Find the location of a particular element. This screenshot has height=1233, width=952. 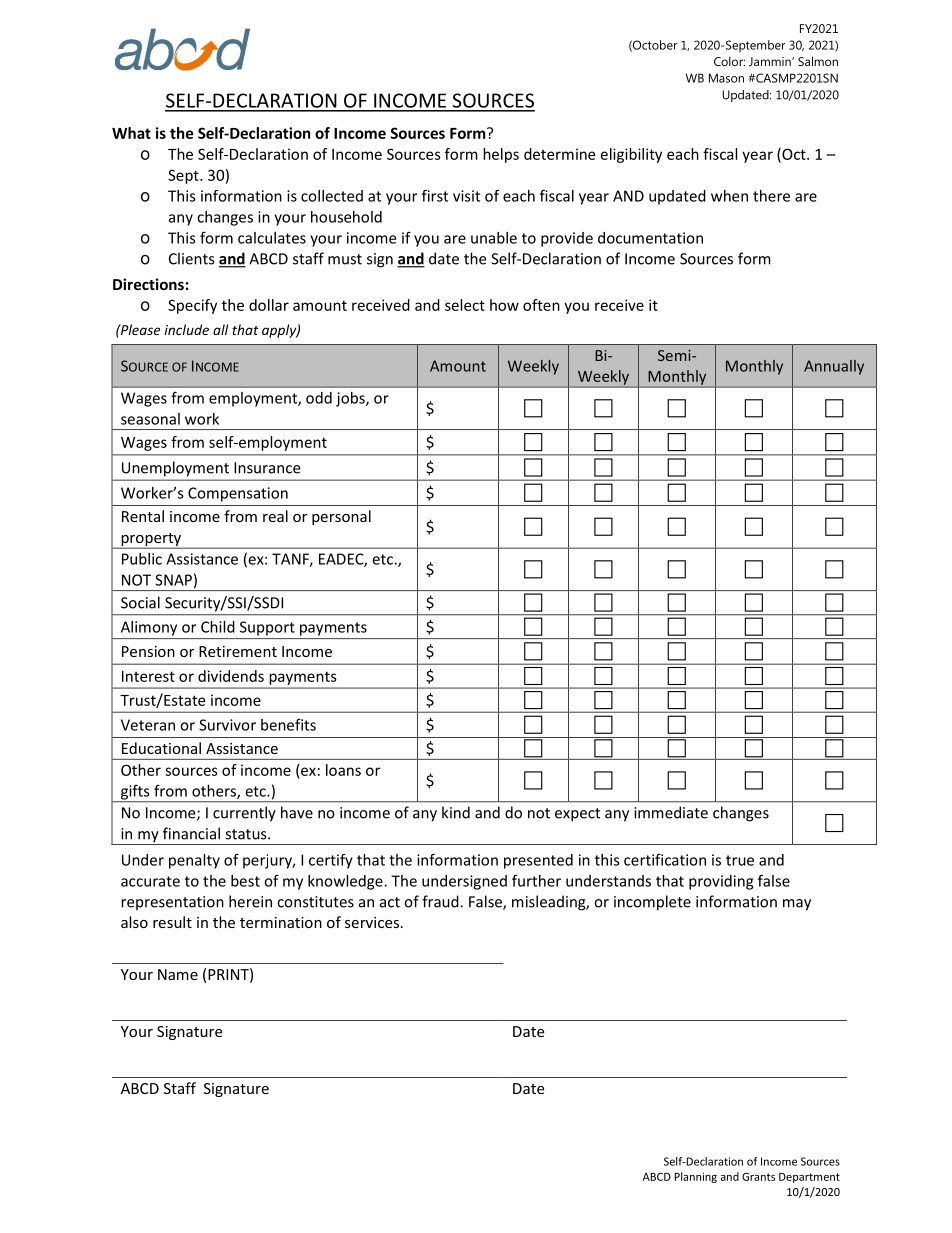

Planning is located at coordinates (695, 1177).
